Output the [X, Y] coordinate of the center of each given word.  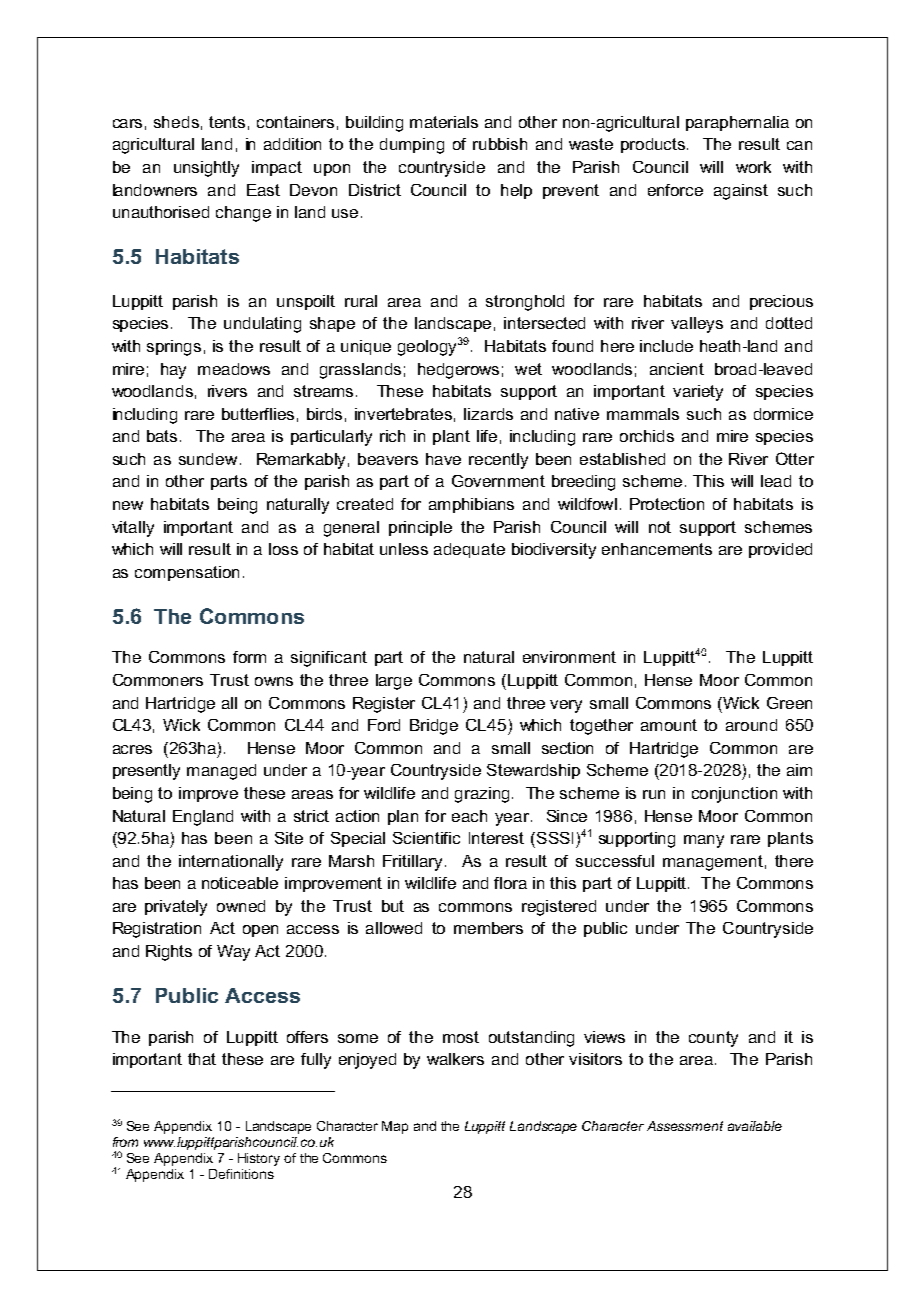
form [249, 657]
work [753, 167]
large [394, 682]
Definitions [241, 1174]
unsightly [206, 169]
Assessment [685, 1126]
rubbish [500, 144]
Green [789, 703]
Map [395, 1127]
